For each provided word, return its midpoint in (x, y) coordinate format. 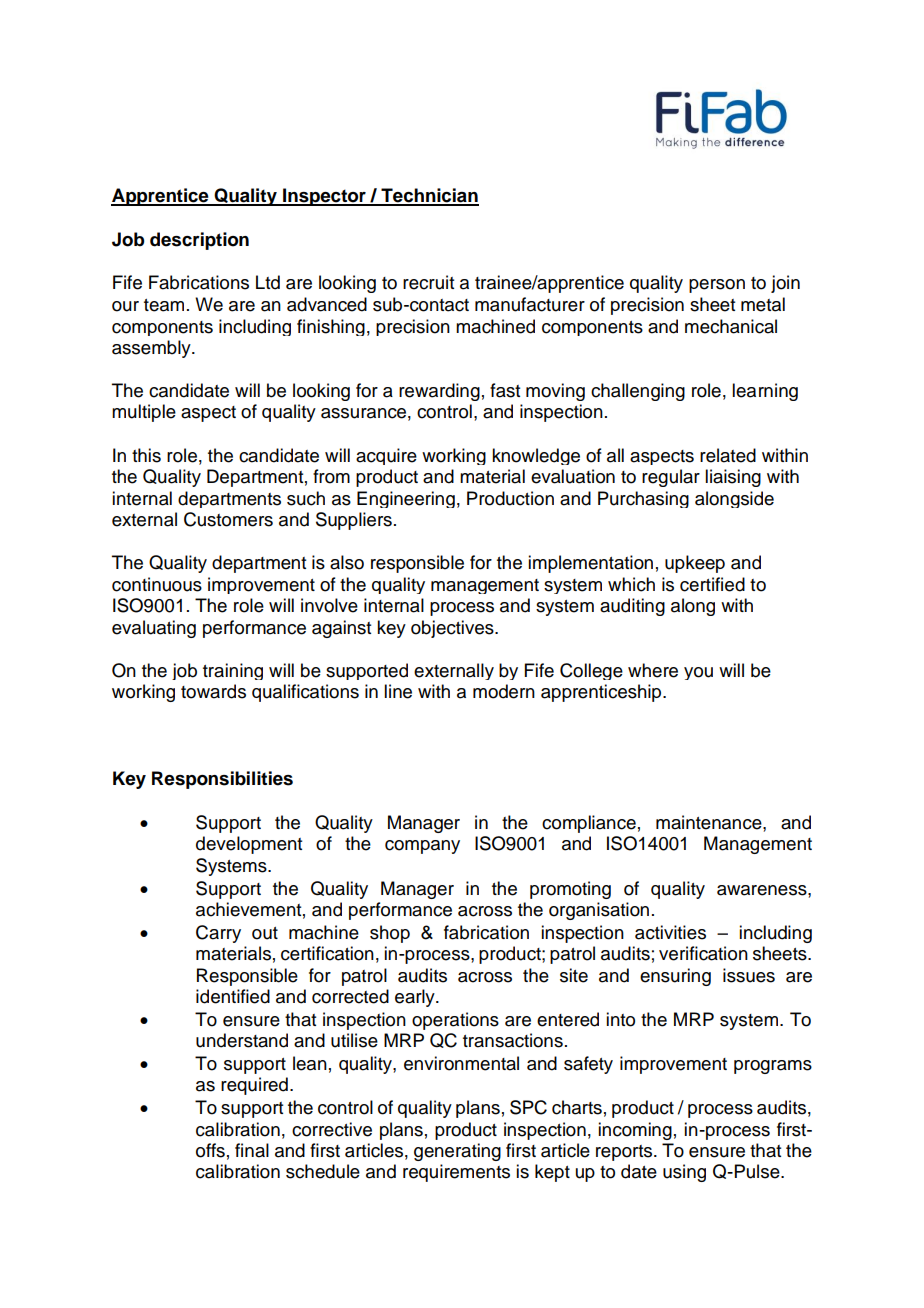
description (199, 241)
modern (504, 691)
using (684, 1173)
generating (457, 1152)
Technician (429, 196)
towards (213, 691)
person (717, 286)
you (698, 673)
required (254, 1086)
